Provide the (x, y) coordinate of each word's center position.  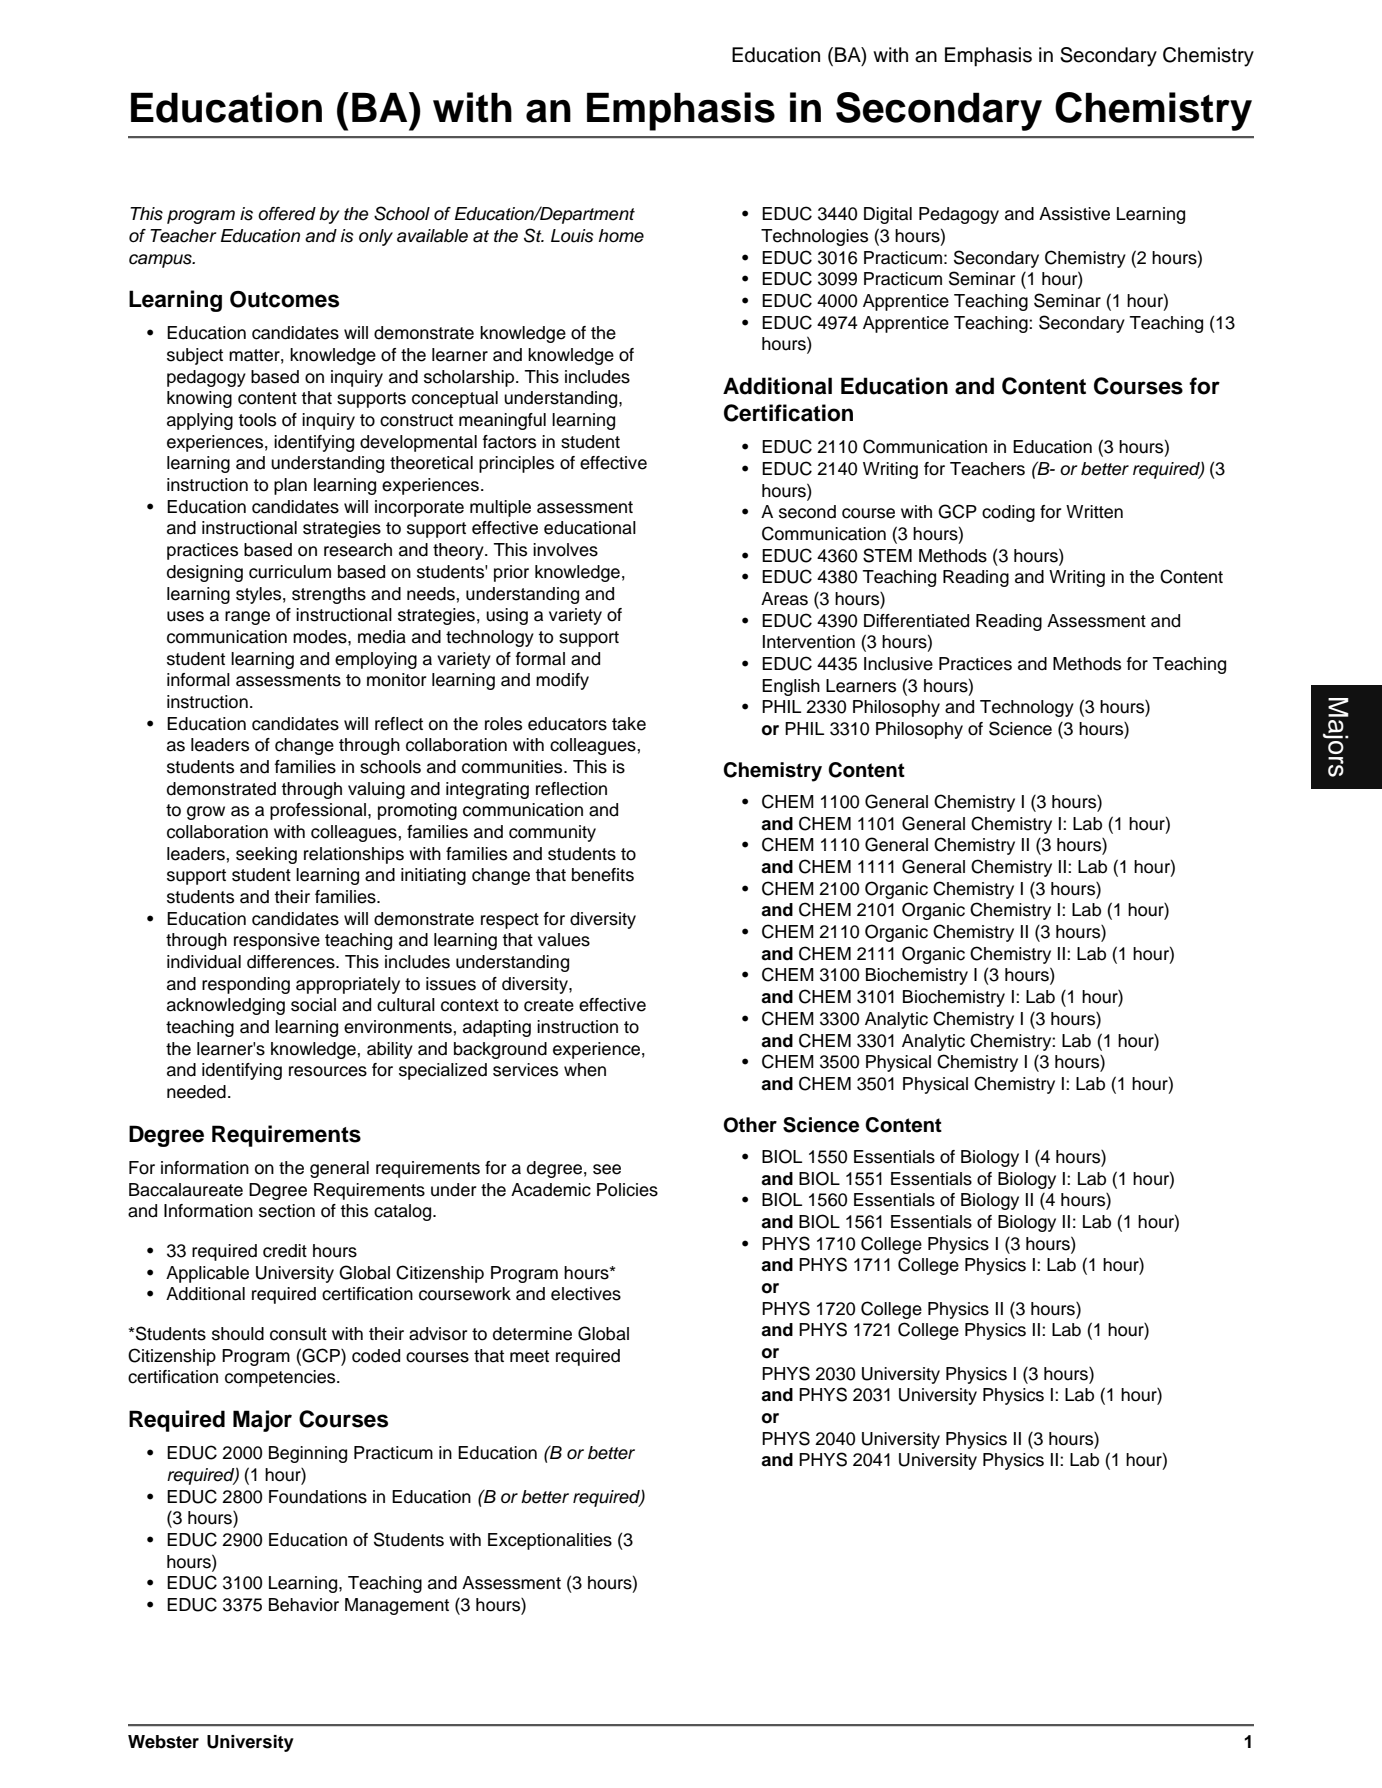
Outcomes (284, 299)
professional (318, 811)
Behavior (304, 1605)
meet (529, 1356)
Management (397, 1606)
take (629, 724)
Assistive (1074, 214)
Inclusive (898, 664)
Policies (627, 1190)
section (287, 1211)
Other (750, 1125)
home (621, 236)
